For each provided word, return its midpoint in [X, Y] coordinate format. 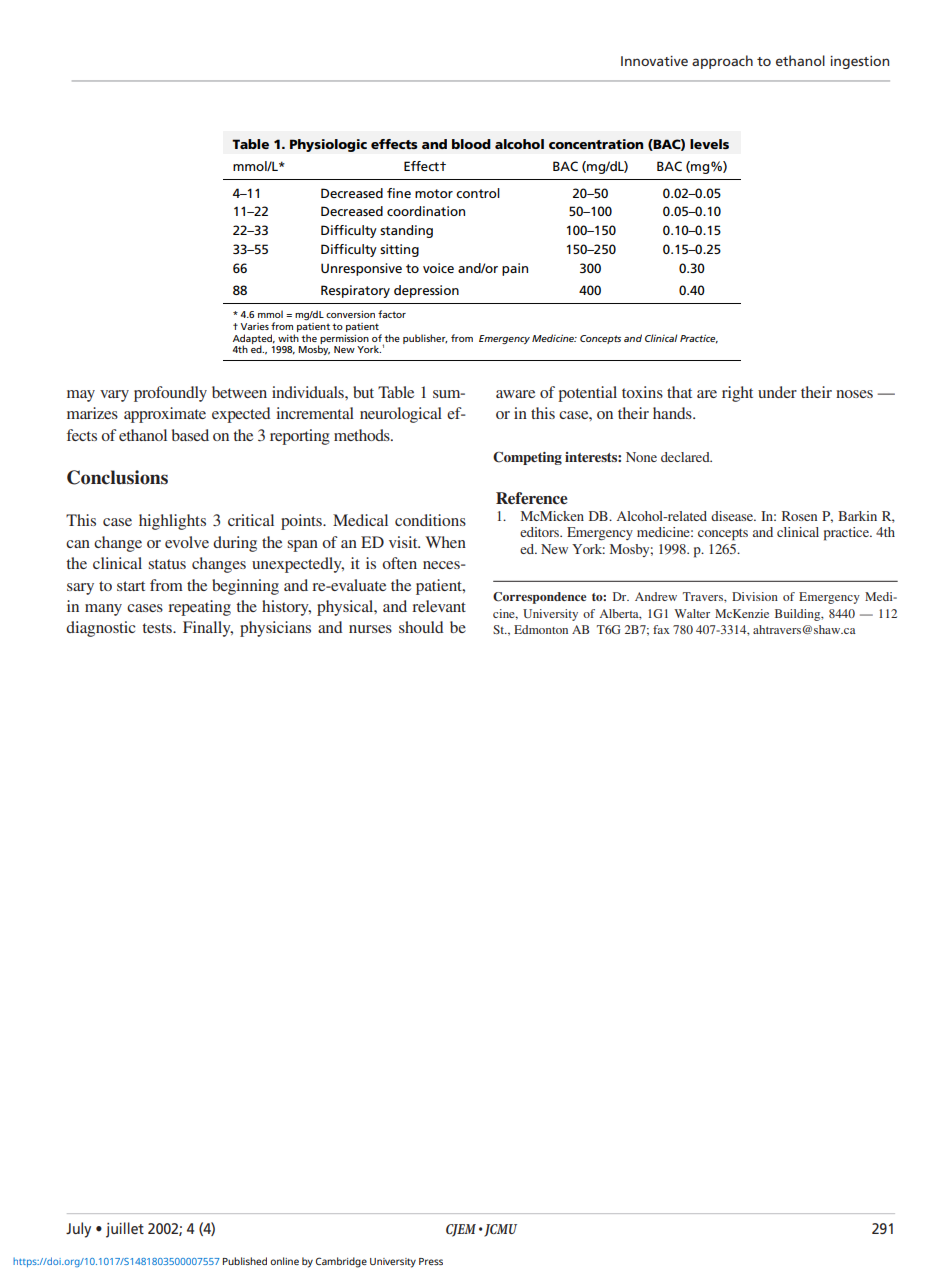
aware [515, 394]
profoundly [170, 394]
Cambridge [341, 1262]
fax [661, 629]
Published [245, 1261]
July [78, 1230]
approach [722, 62]
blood [471, 144]
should [421, 627]
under [777, 392]
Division [755, 596]
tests [158, 628]
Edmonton [541, 629]
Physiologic [328, 145]
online [284, 1261]
